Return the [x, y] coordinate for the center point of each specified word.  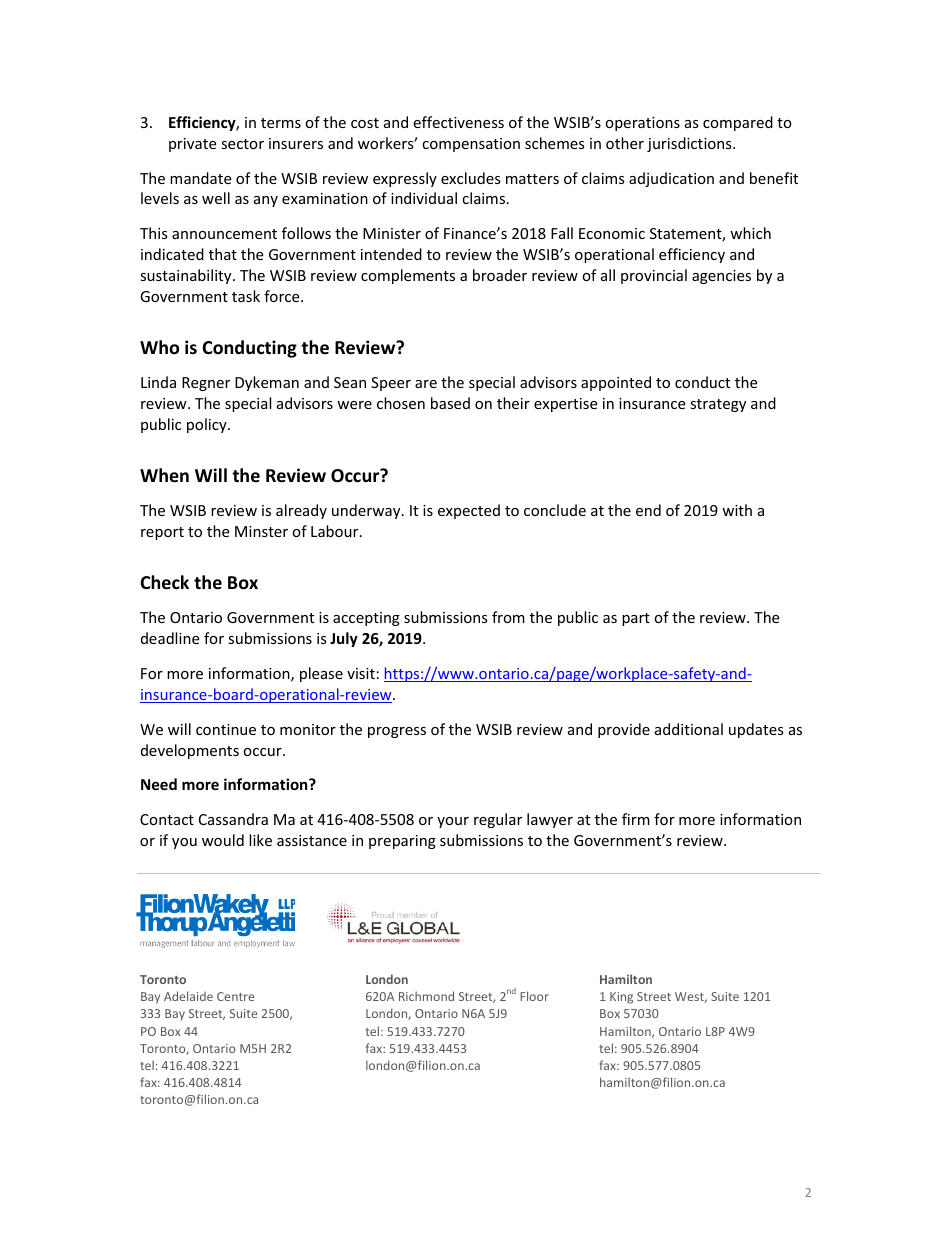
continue [226, 729]
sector [242, 144]
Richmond [426, 996]
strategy [718, 405]
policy [208, 425]
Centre [235, 996]
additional [689, 729]
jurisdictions [690, 144]
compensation [471, 145]
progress [397, 732]
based [450, 403]
